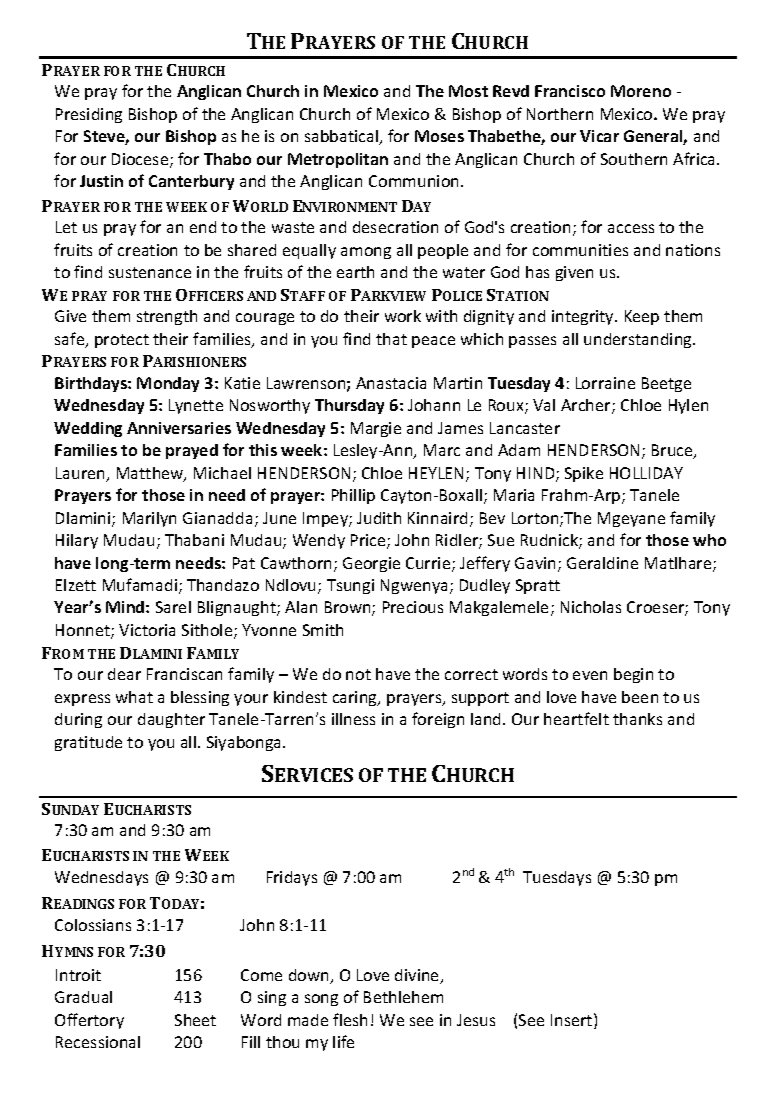  Describe the element at coordinates (641, 91) in the screenshot. I see `Moreno` at that location.
